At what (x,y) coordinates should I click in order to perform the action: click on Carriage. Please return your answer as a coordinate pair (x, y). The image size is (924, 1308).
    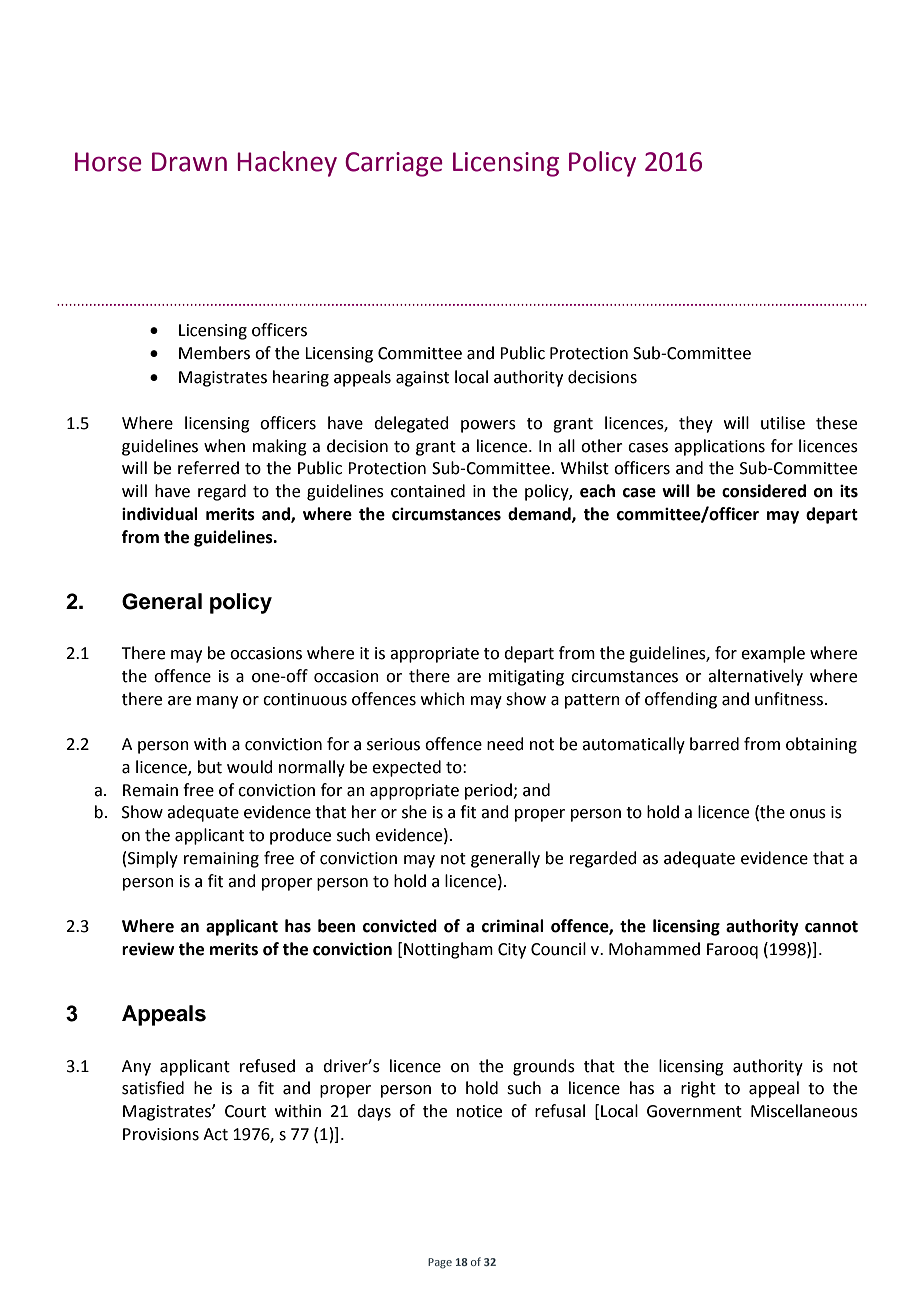
    Looking at the image, I should click on (394, 164).
